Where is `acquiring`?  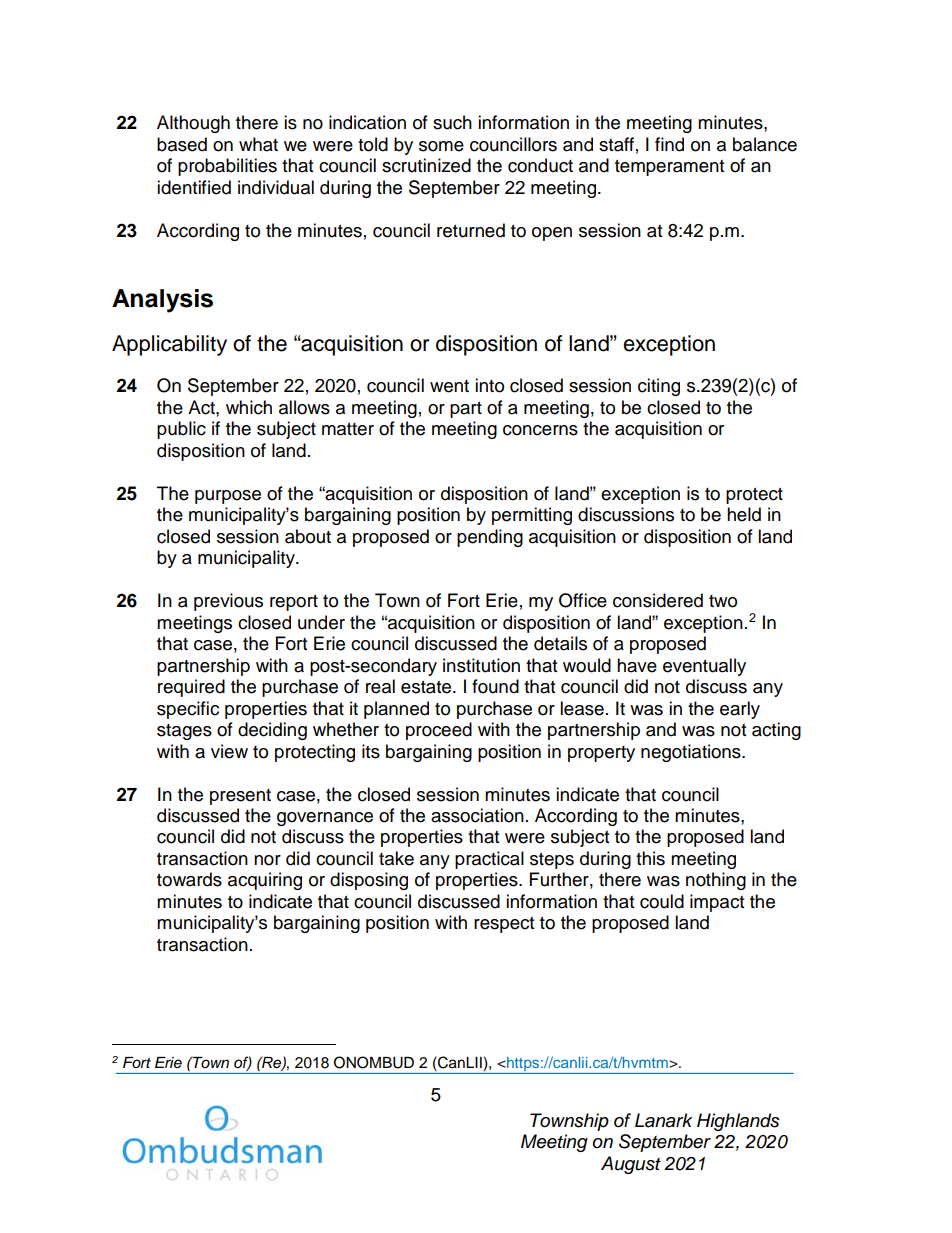
acquiring is located at coordinates (265, 881).
